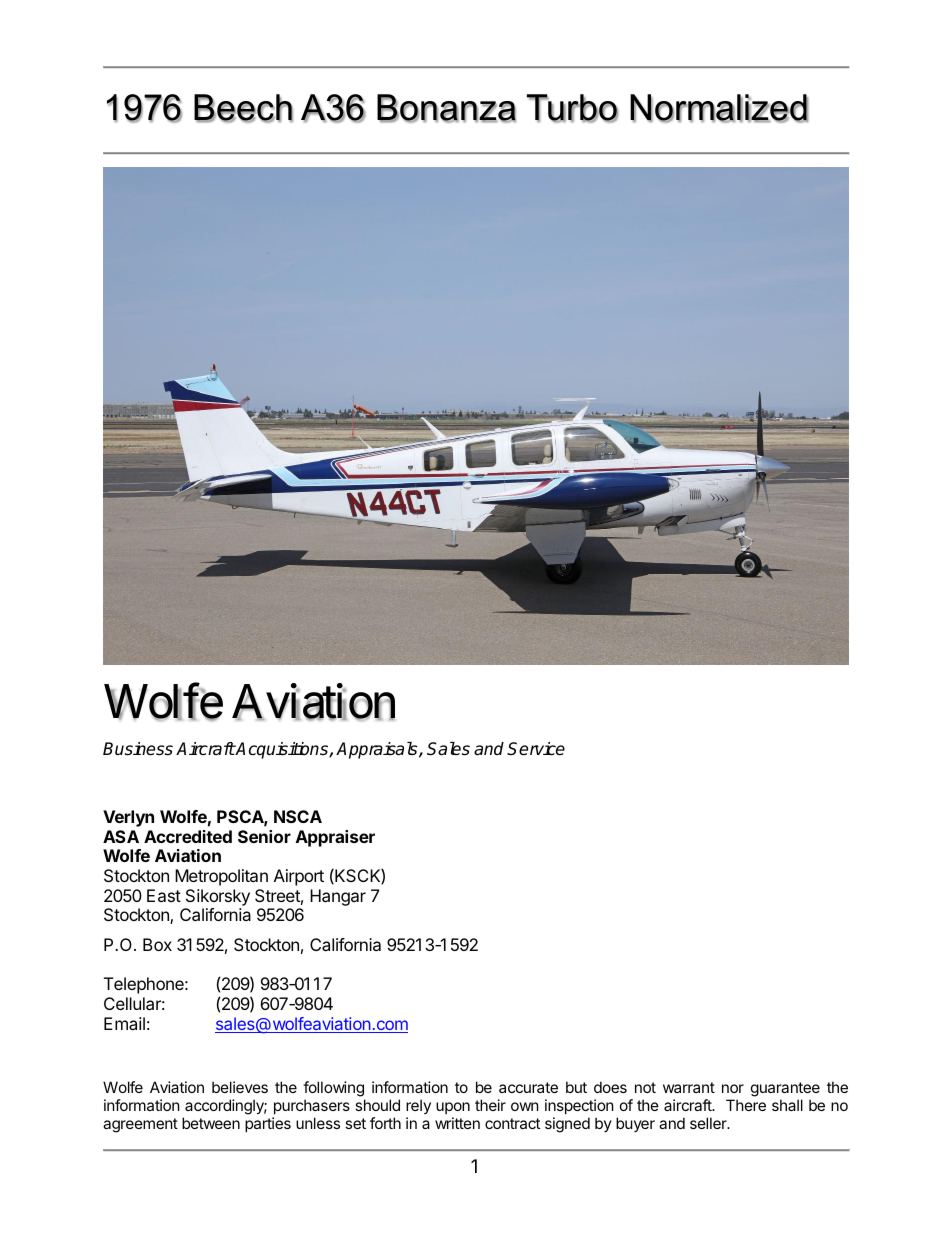 This document has height=1233, width=952. I want to click on between, so click(211, 1123).
